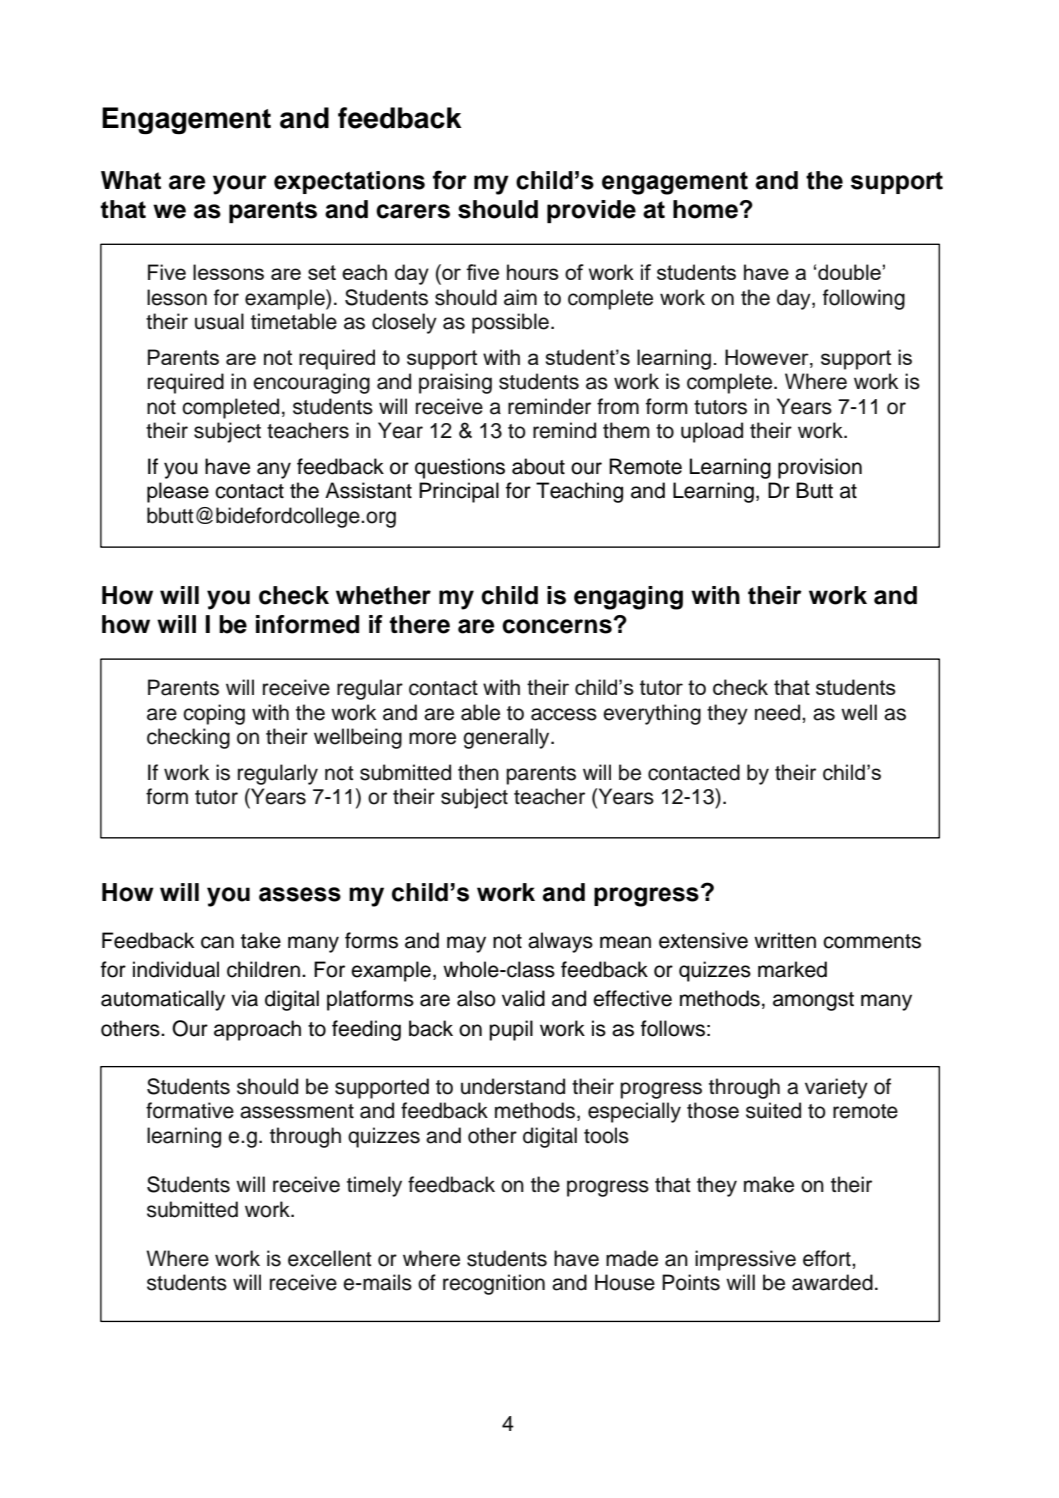 The height and width of the document is (1498, 1059). I want to click on praising, so click(455, 383).
